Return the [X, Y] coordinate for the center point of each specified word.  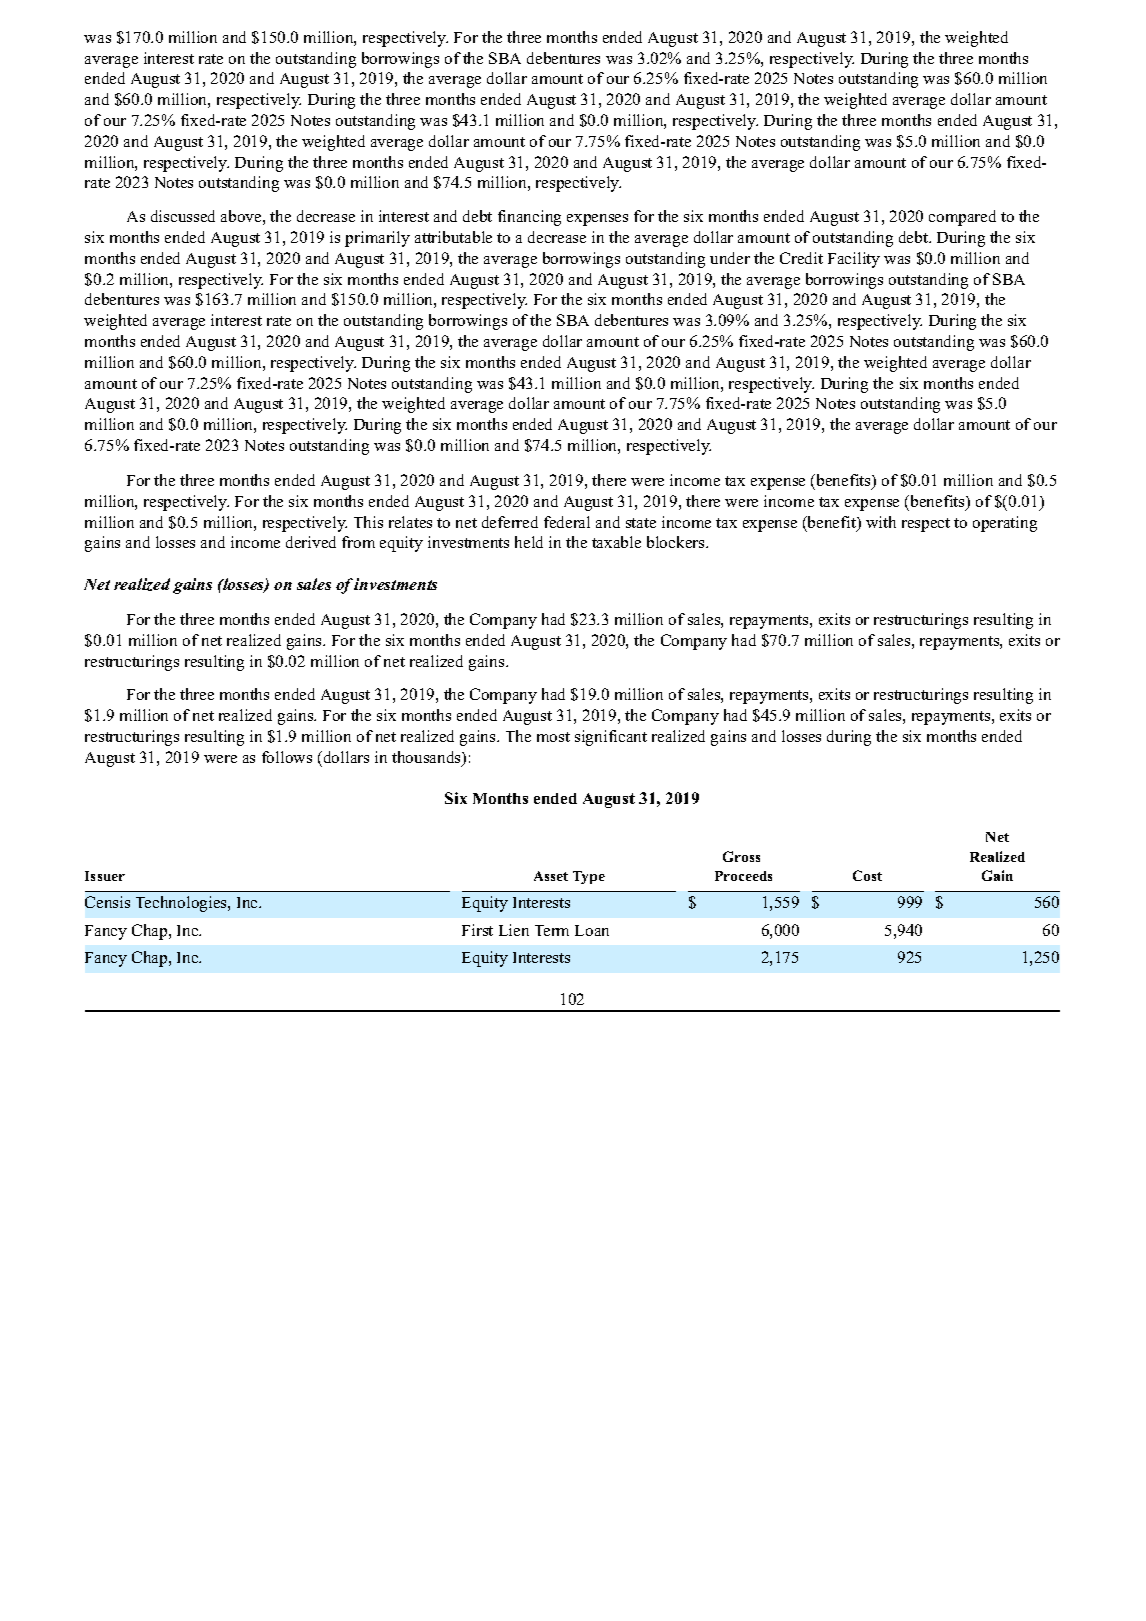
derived [311, 542]
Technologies [182, 904]
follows [287, 757]
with [881, 522]
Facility [854, 260]
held [529, 542]
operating [1005, 524]
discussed [183, 216]
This [368, 522]
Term [552, 930]
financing [529, 218]
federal [567, 522]
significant [611, 738]
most [553, 737]
